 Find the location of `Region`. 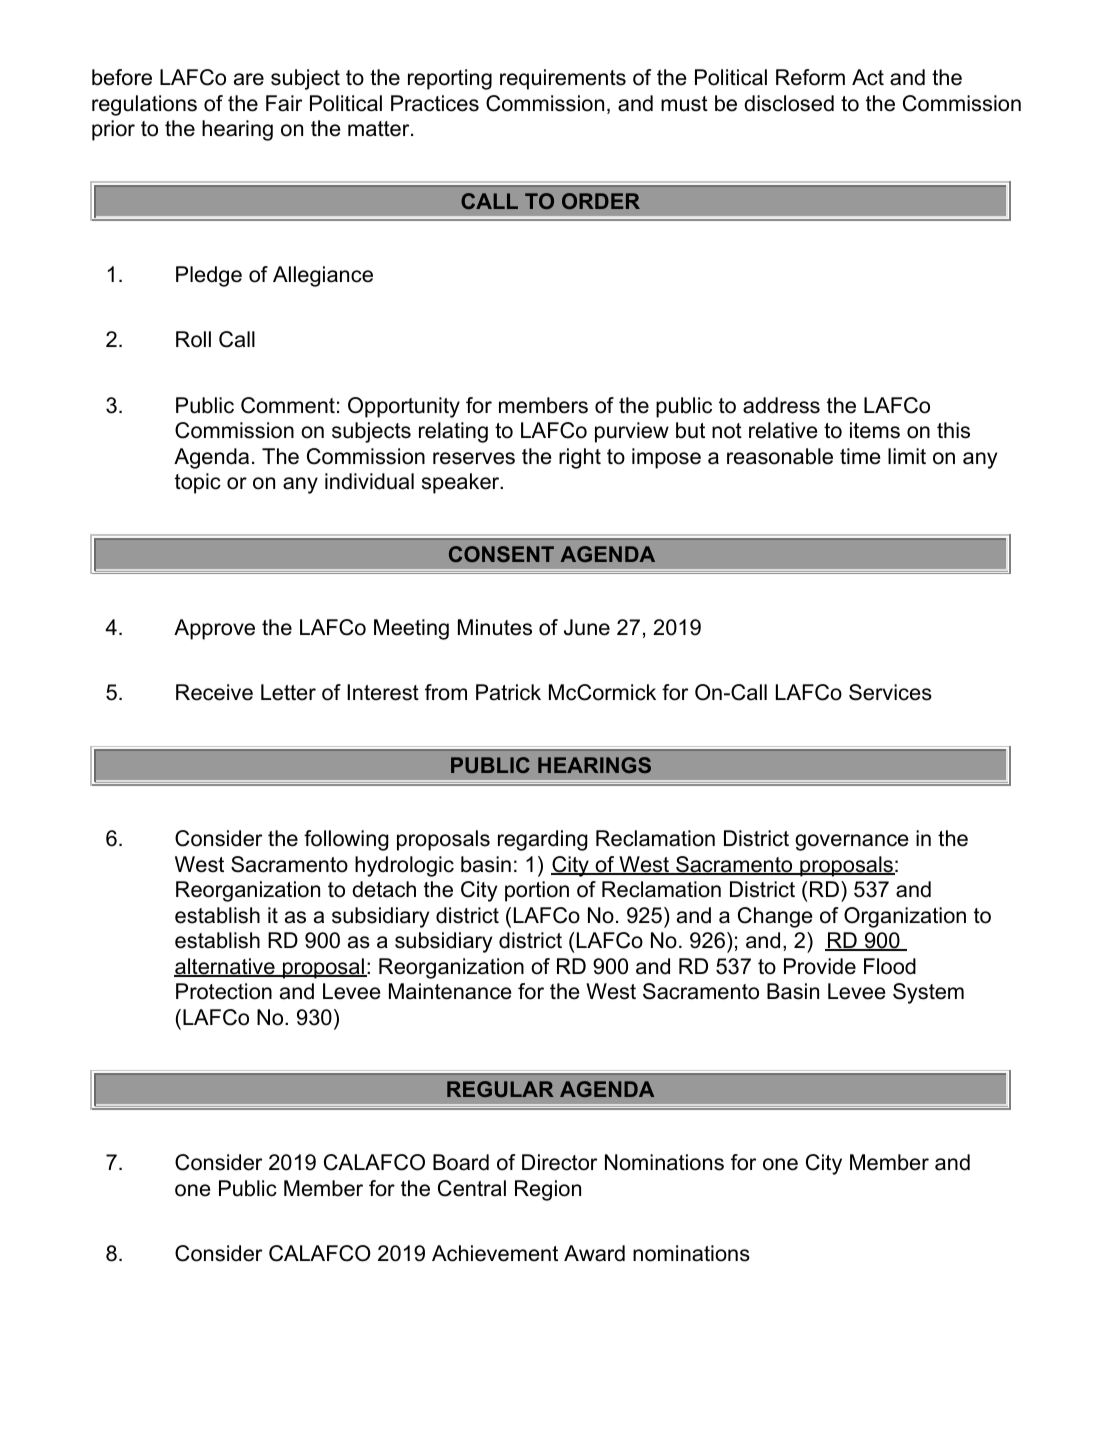

Region is located at coordinates (548, 1190).
